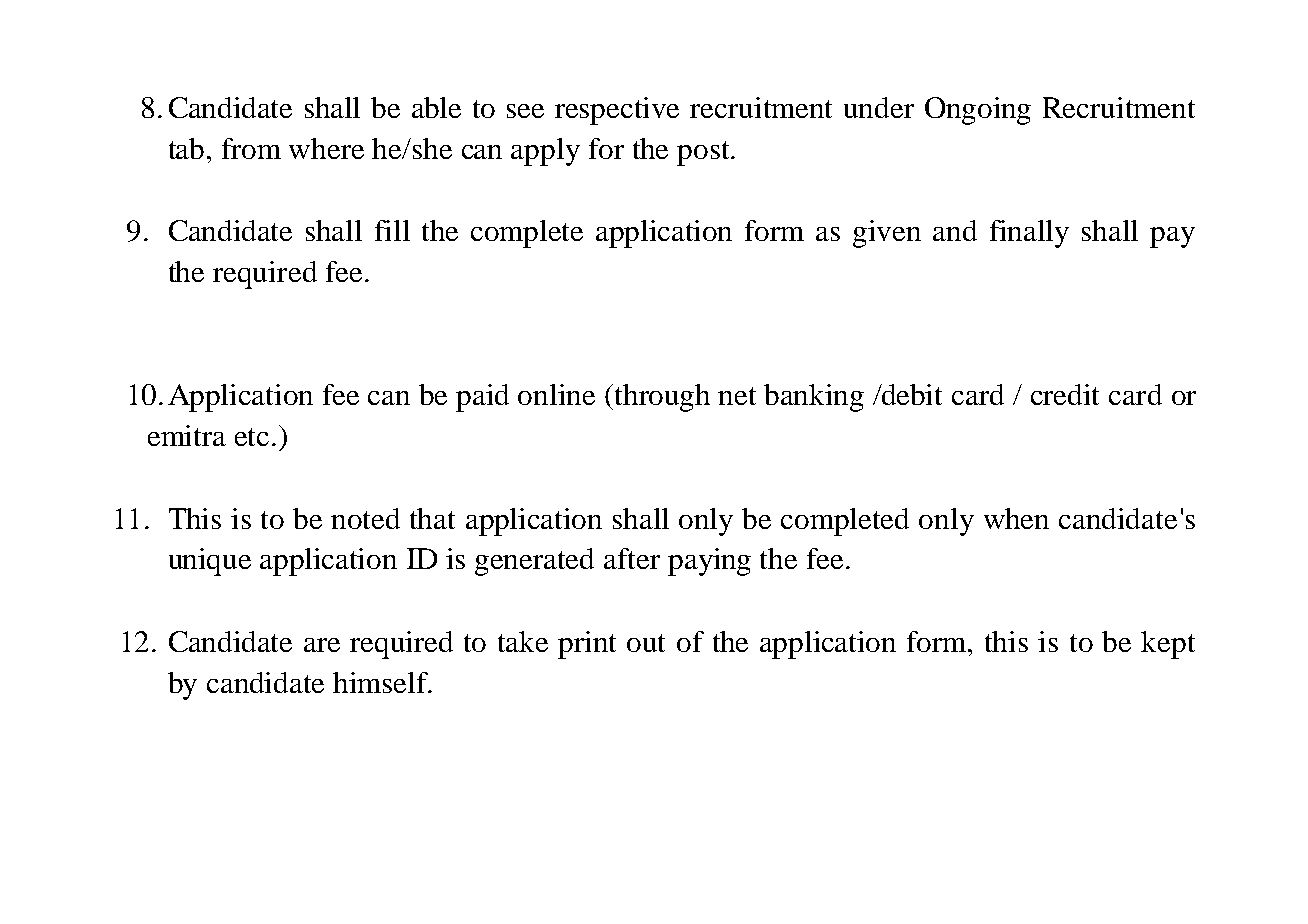 The width and height of the page is (1308, 924). Describe the element at coordinates (326, 148) in the page. I see `where` at that location.
